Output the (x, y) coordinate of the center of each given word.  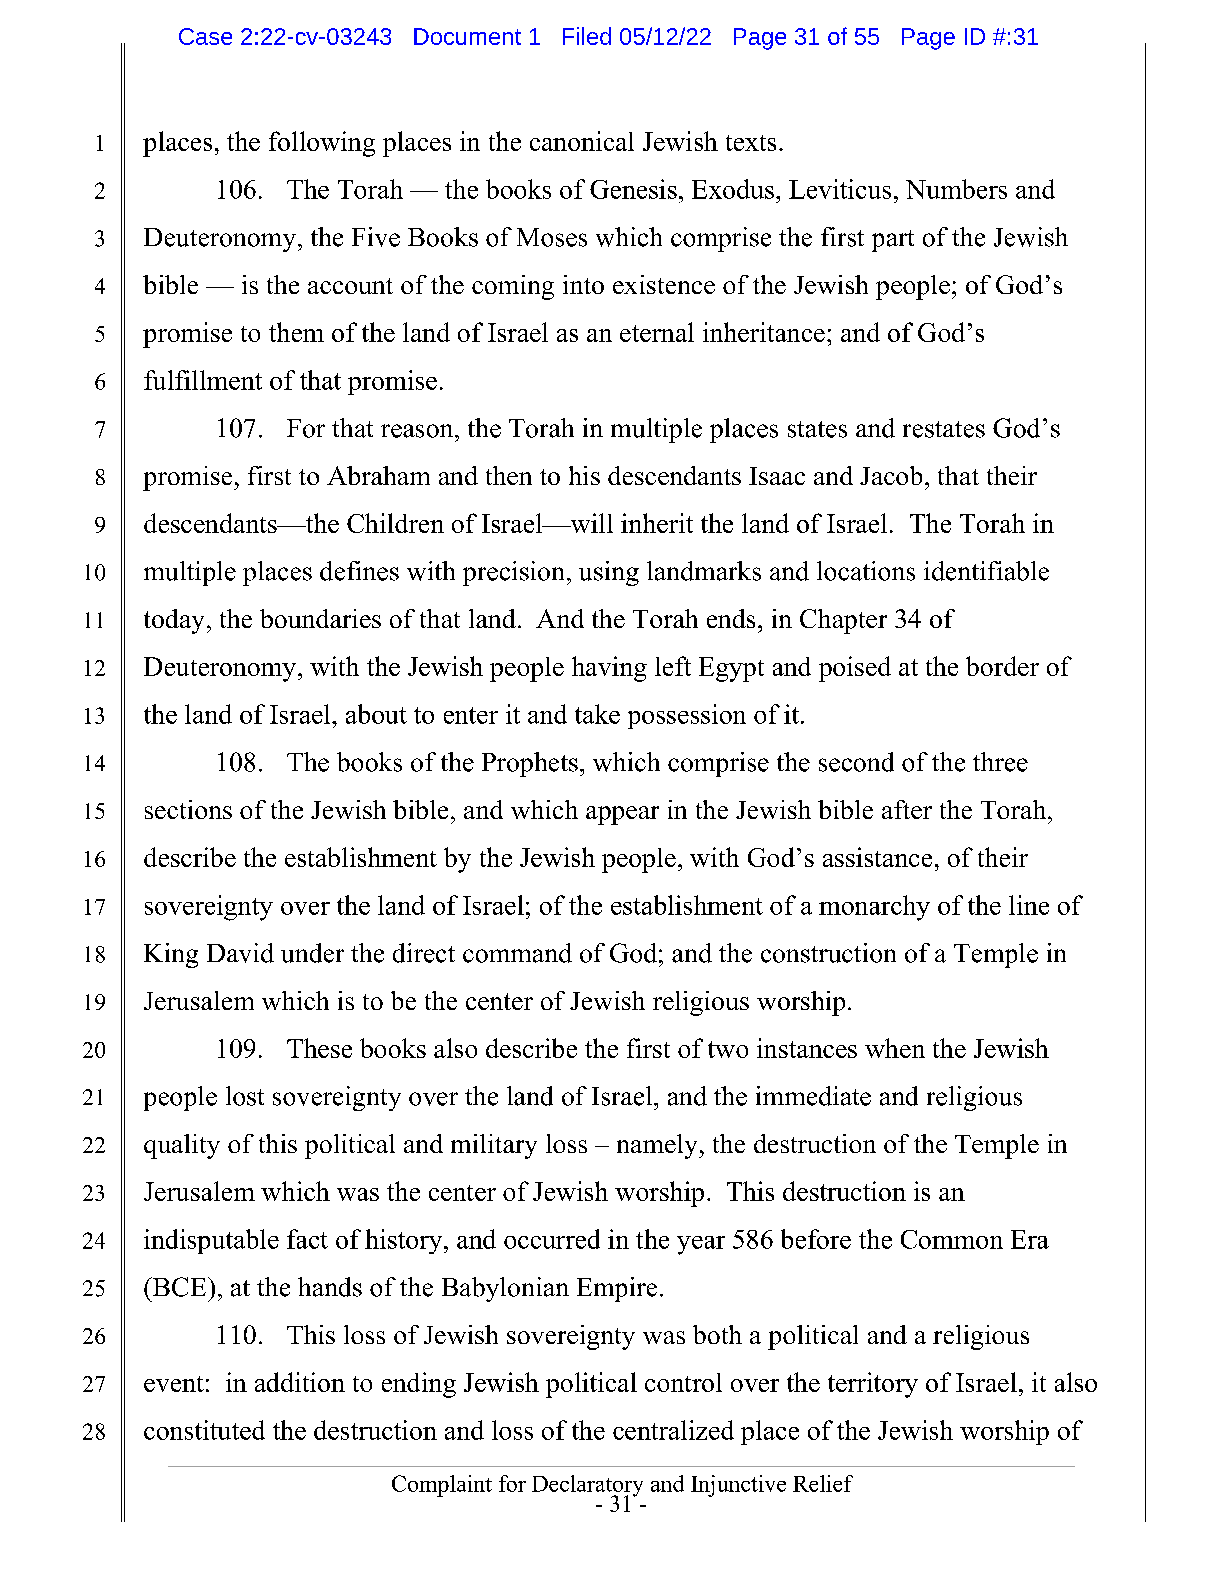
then (509, 475)
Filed (587, 36)
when (895, 1048)
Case (205, 36)
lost (245, 1096)
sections (188, 809)
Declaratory (587, 1487)
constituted (204, 1430)
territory (873, 1385)
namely (658, 1146)
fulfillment (203, 380)
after (907, 809)
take (597, 714)
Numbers (956, 189)
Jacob (891, 475)
